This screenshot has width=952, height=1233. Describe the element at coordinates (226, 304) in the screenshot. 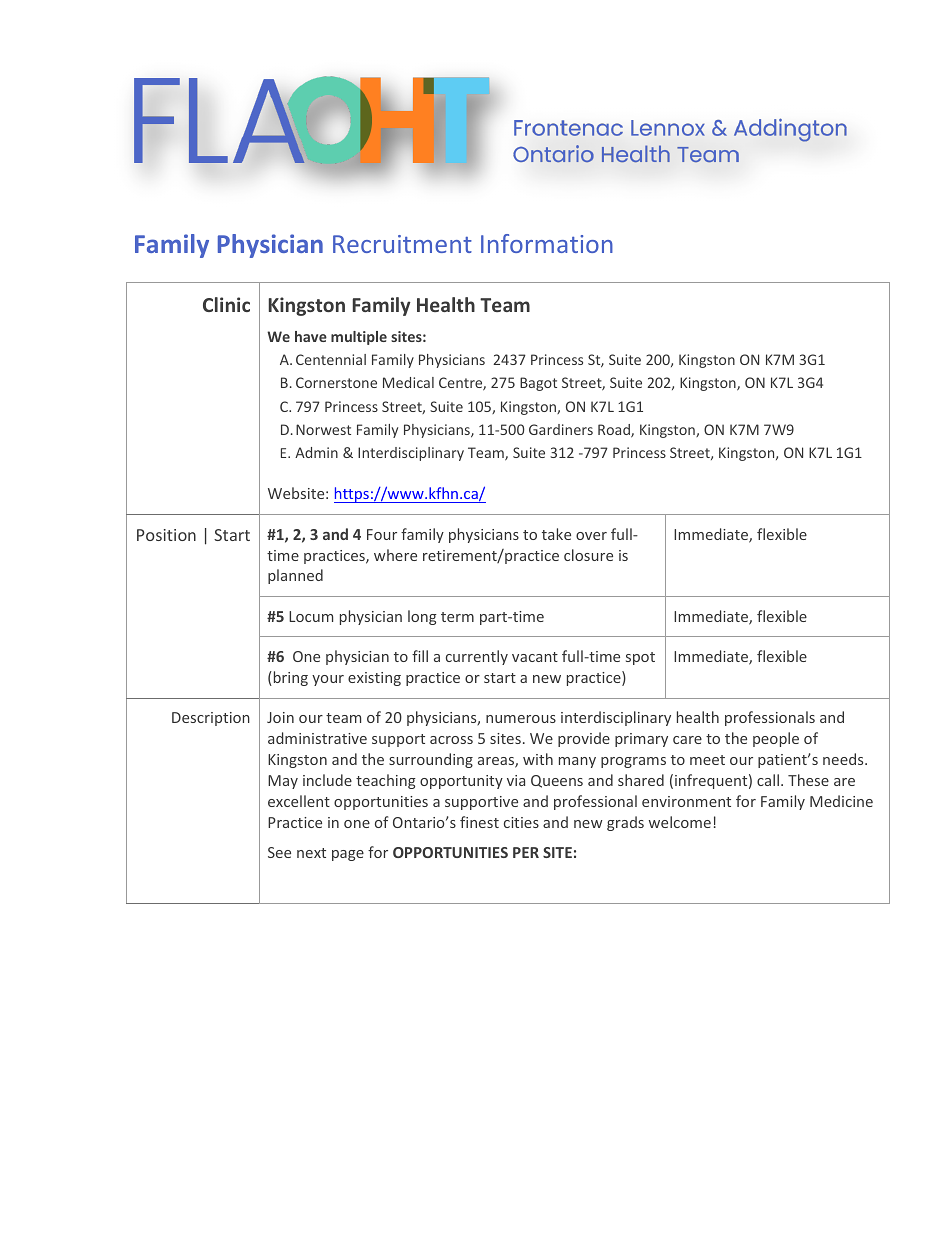

I see `Clinic` at that location.
